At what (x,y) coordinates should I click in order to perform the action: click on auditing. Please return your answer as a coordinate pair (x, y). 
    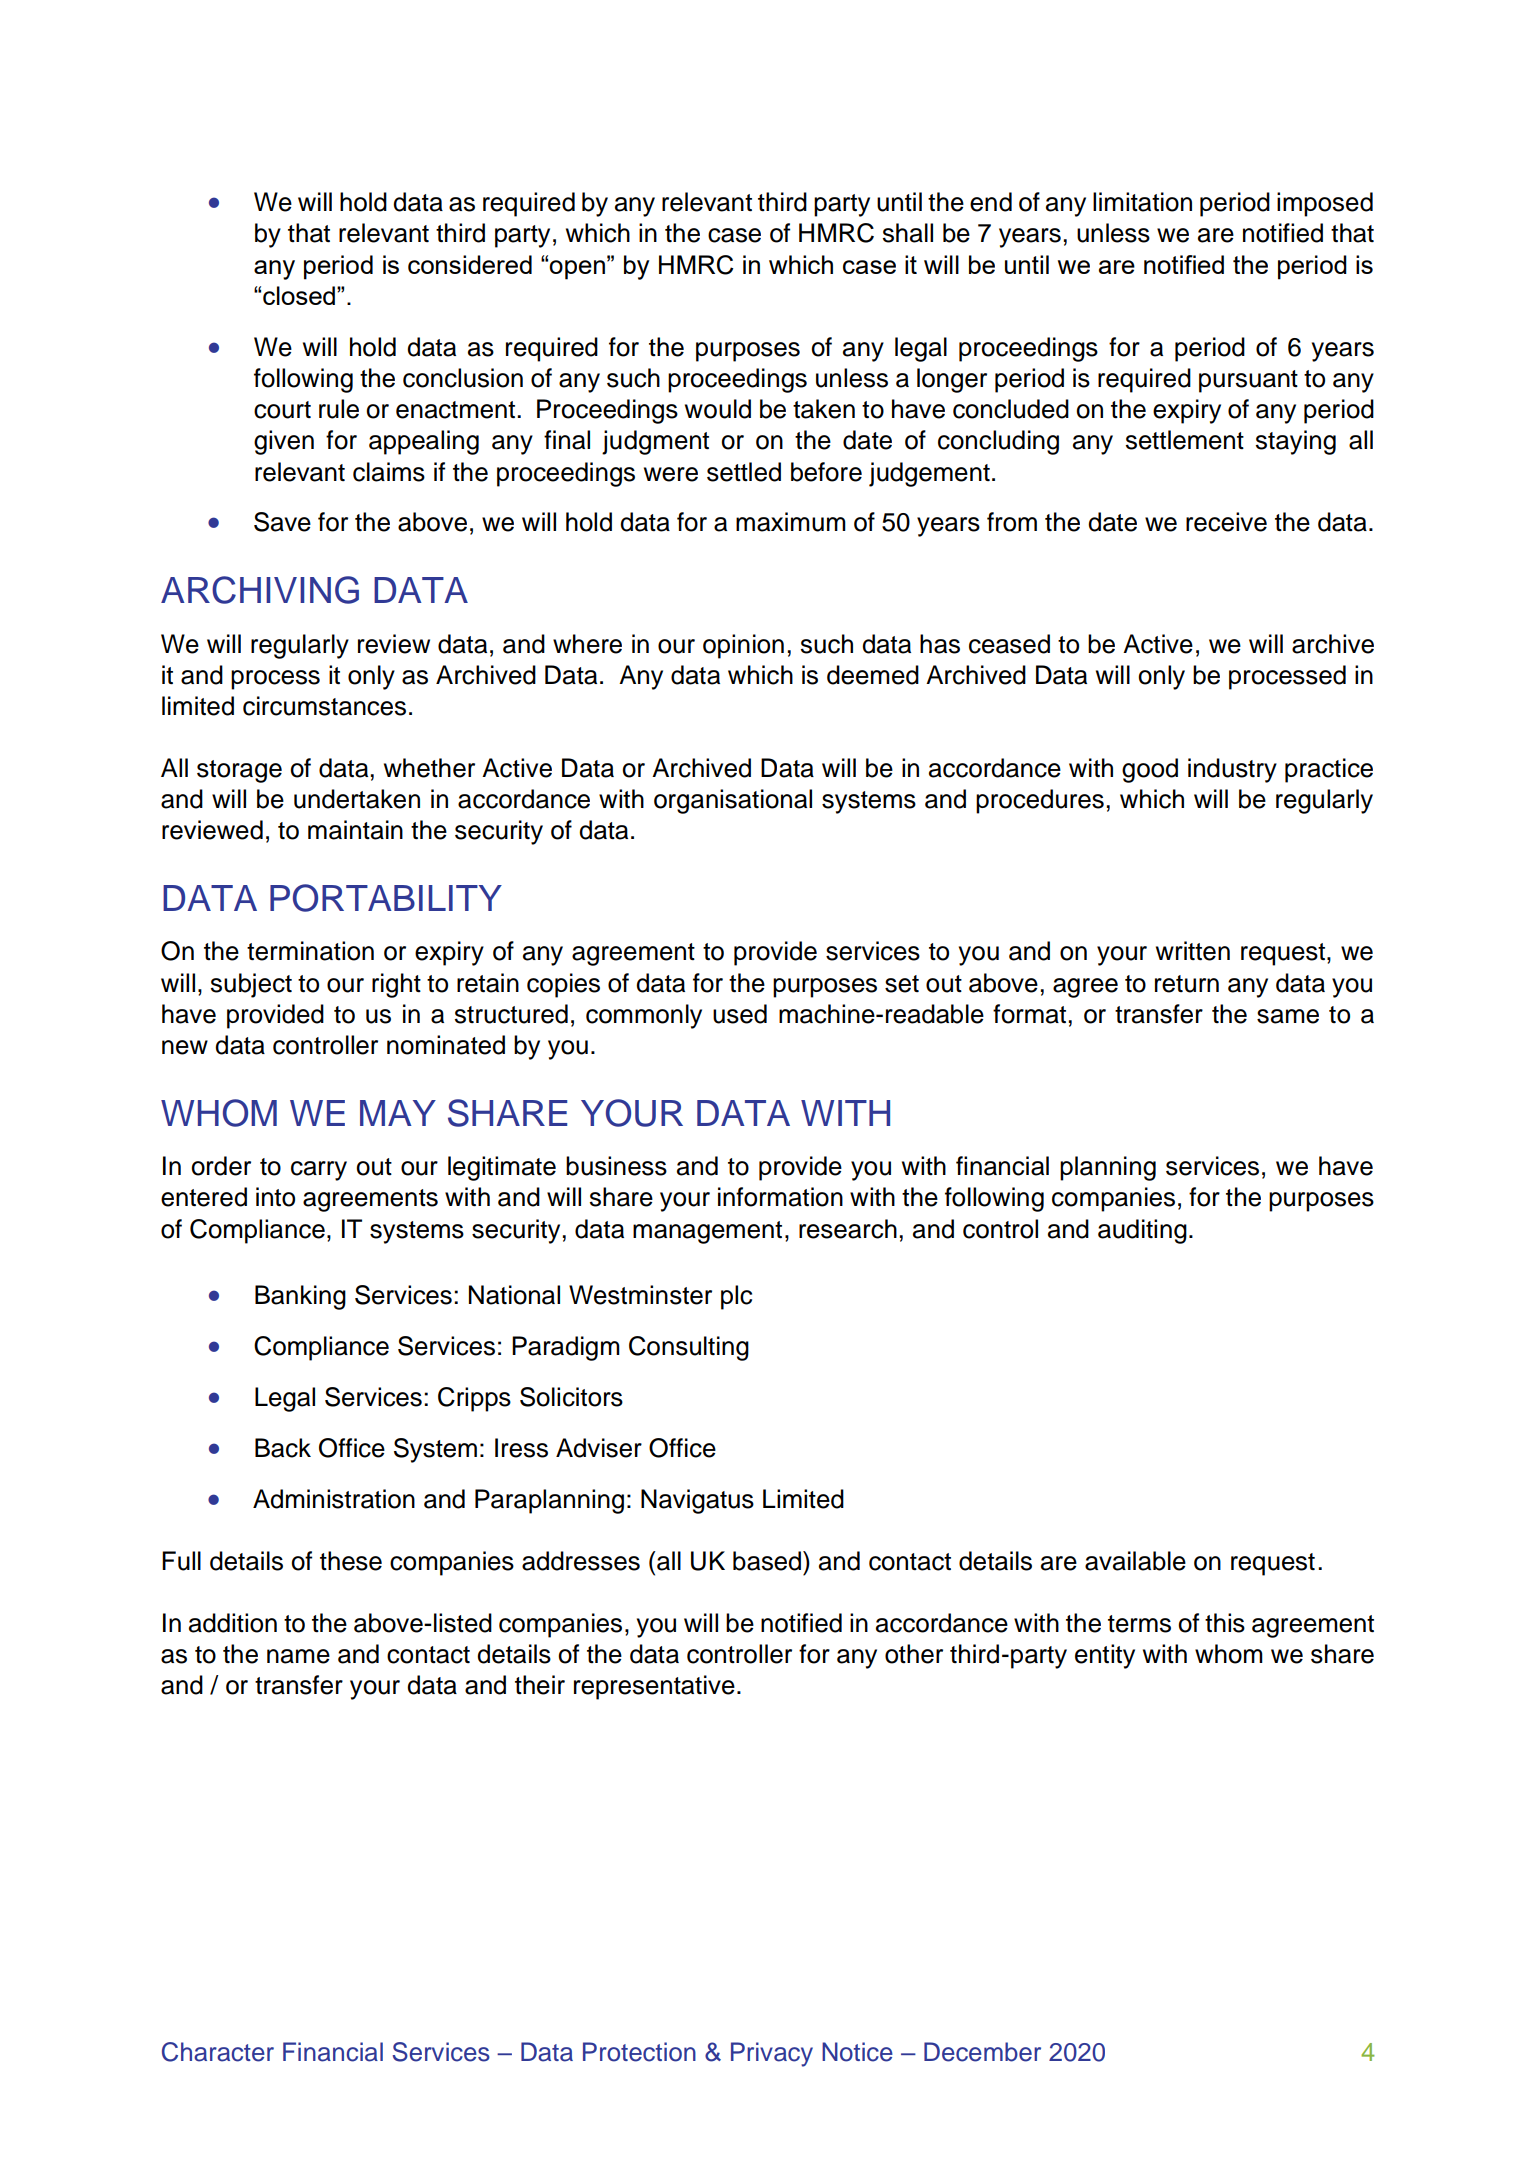
    Looking at the image, I should click on (1142, 1231).
